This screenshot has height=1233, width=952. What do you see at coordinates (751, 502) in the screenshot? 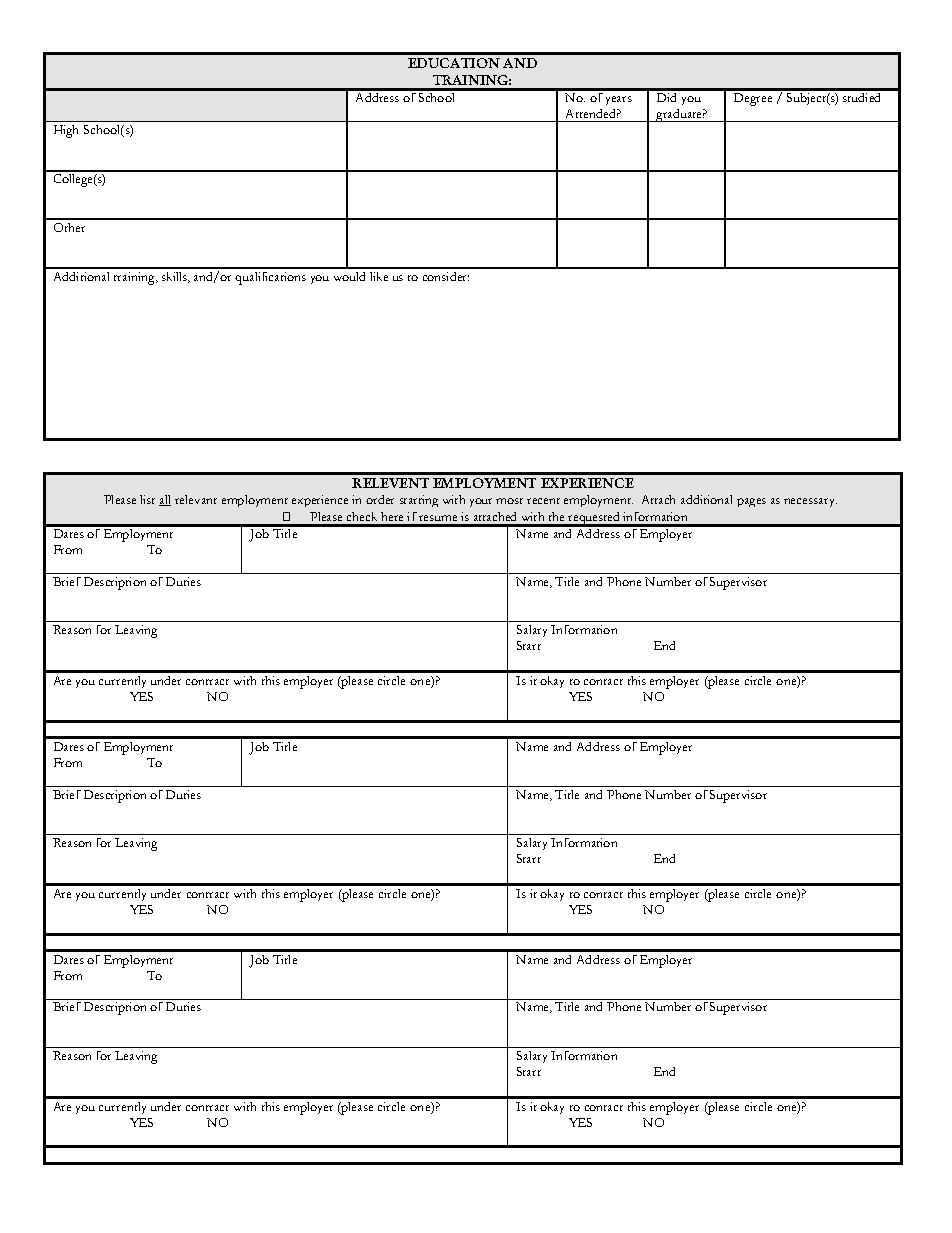
I see `pages` at bounding box center [751, 502].
